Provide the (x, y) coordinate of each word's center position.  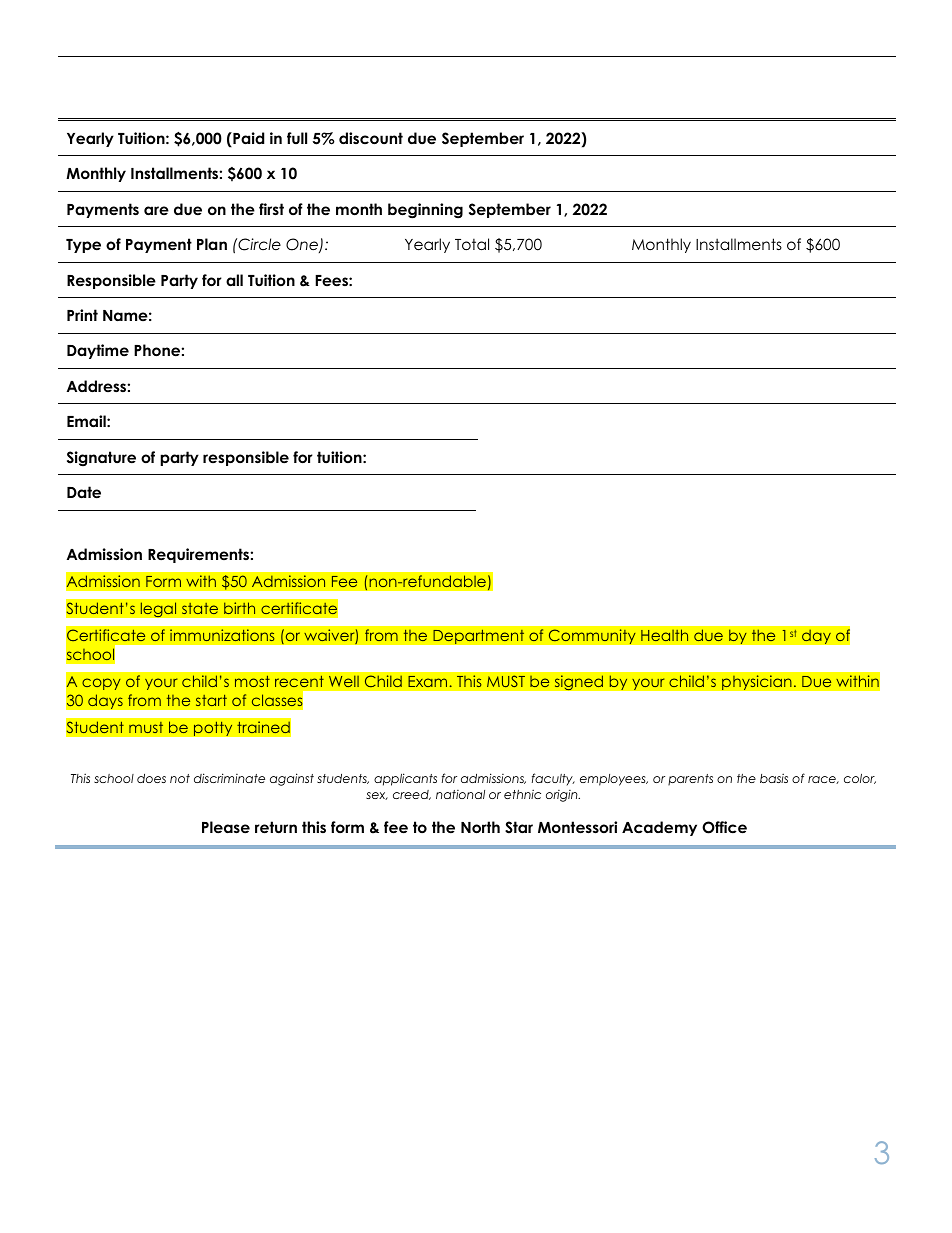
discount (371, 138)
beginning (425, 211)
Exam (427, 681)
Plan (212, 244)
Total (472, 244)
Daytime (98, 351)
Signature (101, 458)
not (180, 778)
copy (101, 684)
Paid (247, 139)
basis (774, 778)
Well (344, 681)
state (200, 608)
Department (479, 636)
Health (664, 635)
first (271, 209)
